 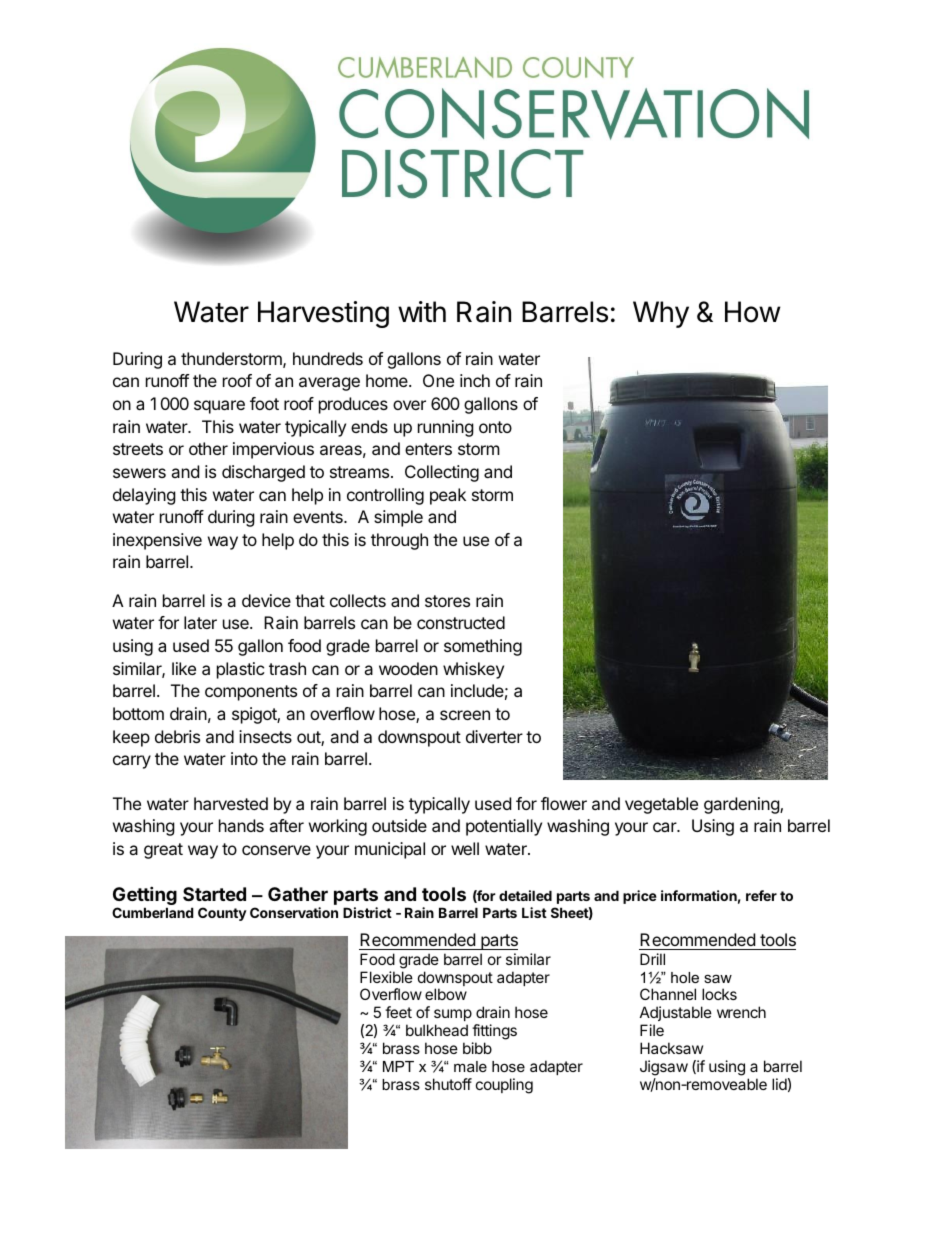 What do you see at coordinates (661, 805) in the screenshot?
I see `vegetable` at bounding box center [661, 805].
